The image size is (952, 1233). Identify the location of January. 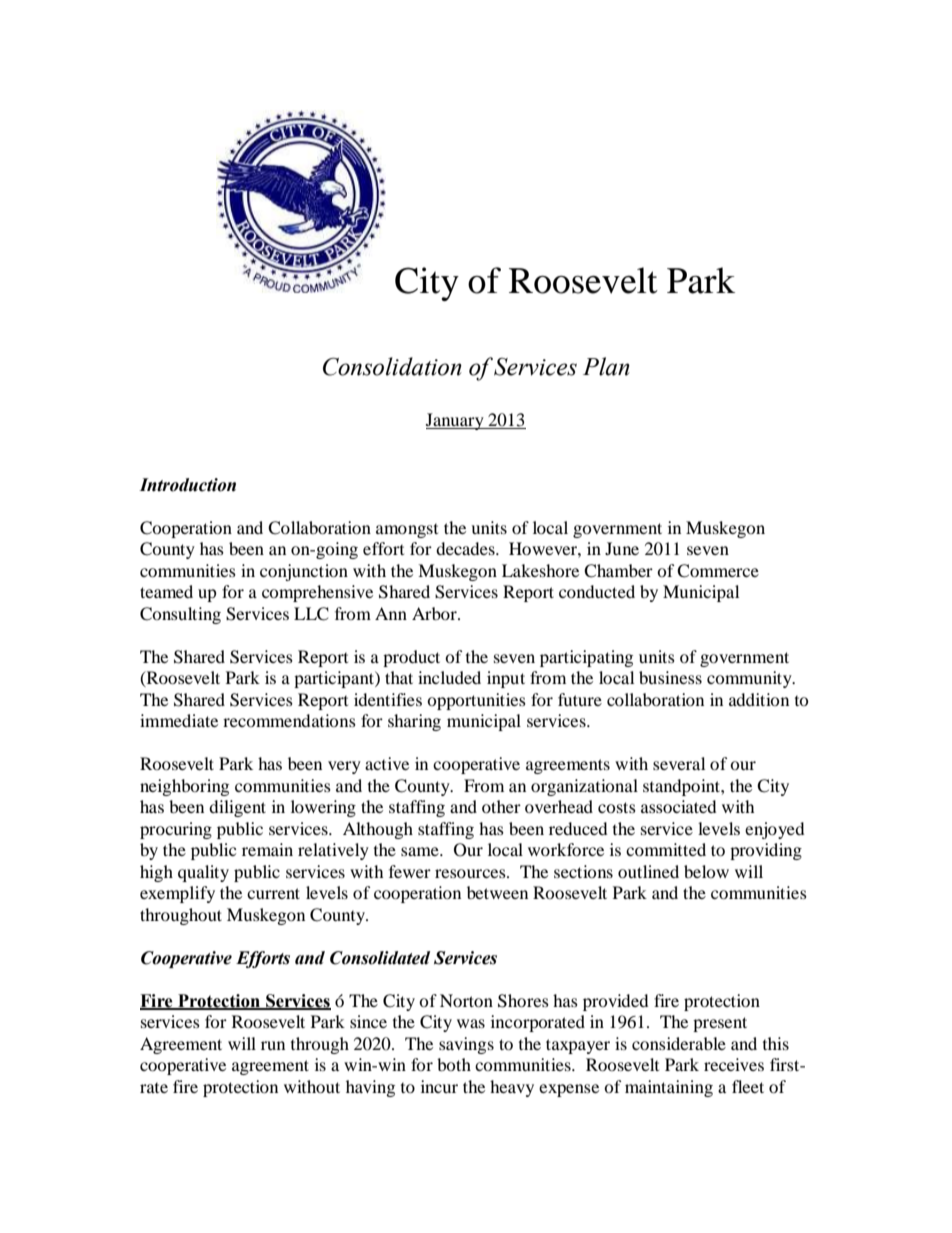
(456, 421).
